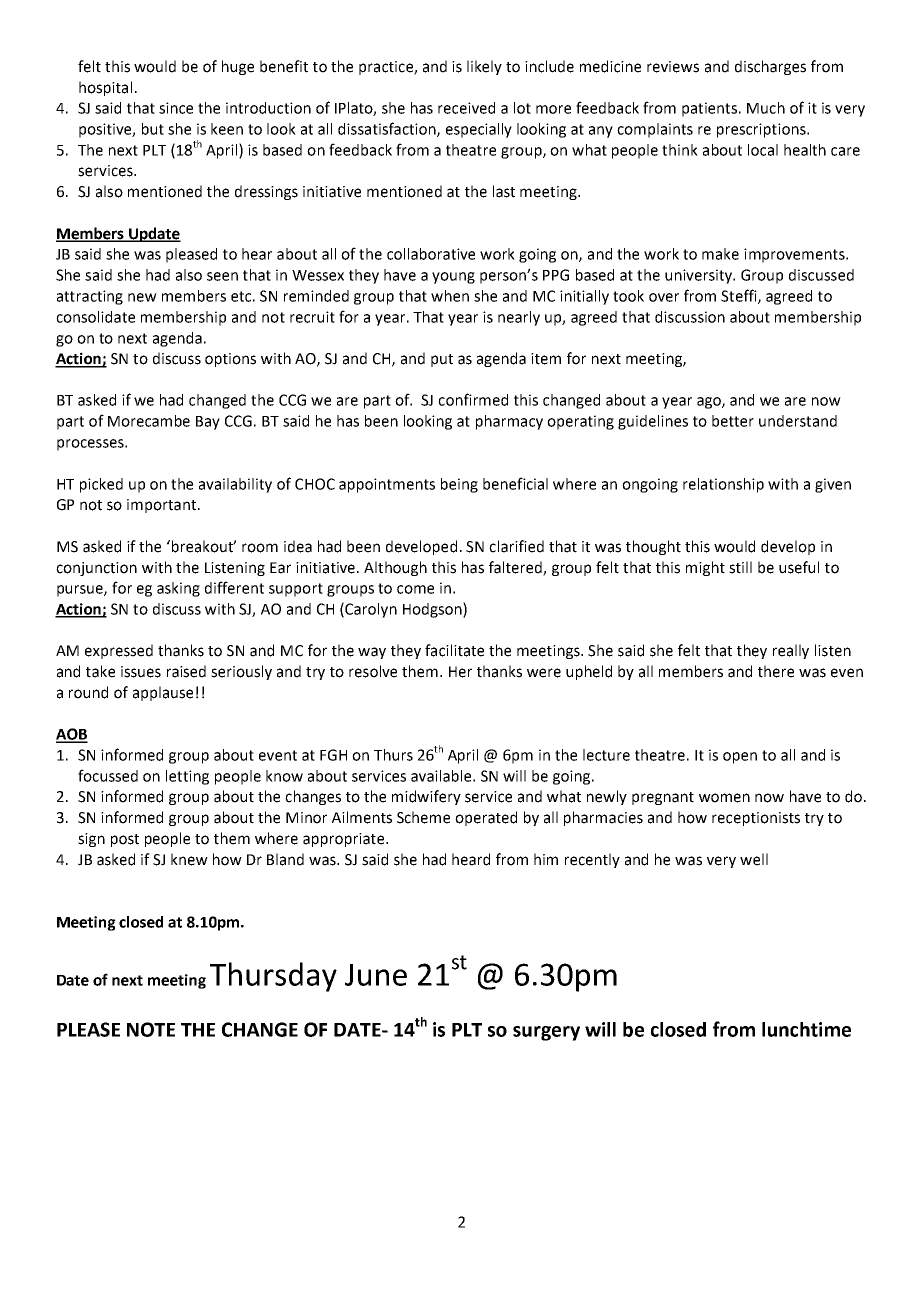 Image resolution: width=924 pixels, height=1308 pixels. What do you see at coordinates (426, 797) in the screenshot?
I see `midwifery` at bounding box center [426, 797].
